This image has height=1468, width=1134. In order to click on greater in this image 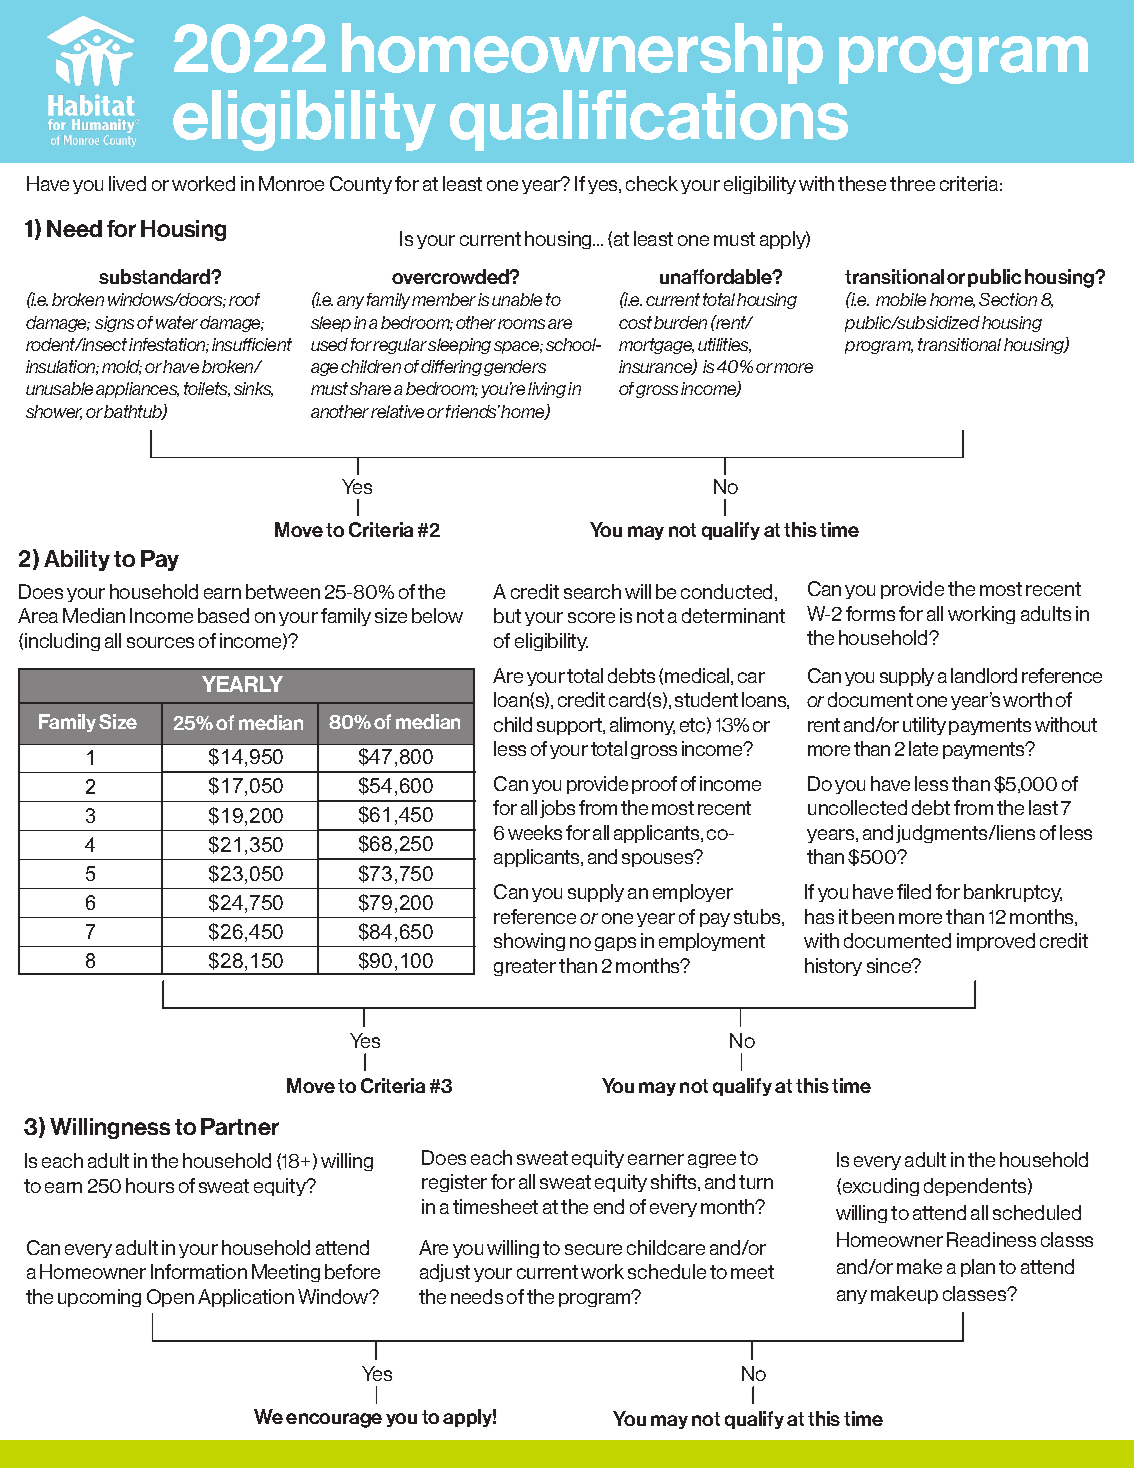, I will do `click(525, 967)`.
